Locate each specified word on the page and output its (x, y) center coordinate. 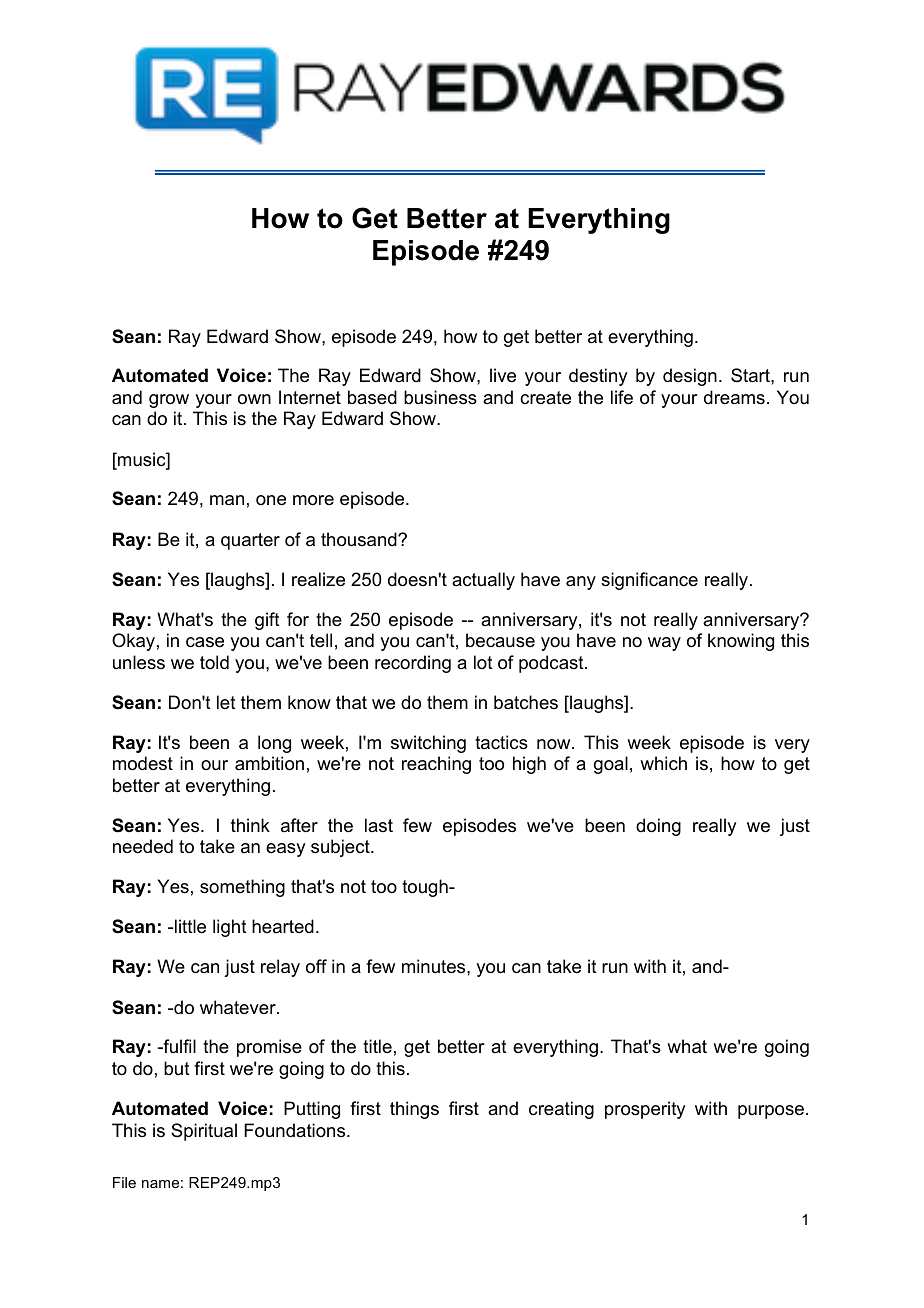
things (414, 1110)
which (663, 763)
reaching (436, 765)
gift (267, 621)
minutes (435, 966)
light (230, 928)
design (690, 377)
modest (143, 763)
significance (649, 581)
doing (658, 827)
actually (483, 581)
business (440, 397)
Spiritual (204, 1132)
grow (169, 401)
